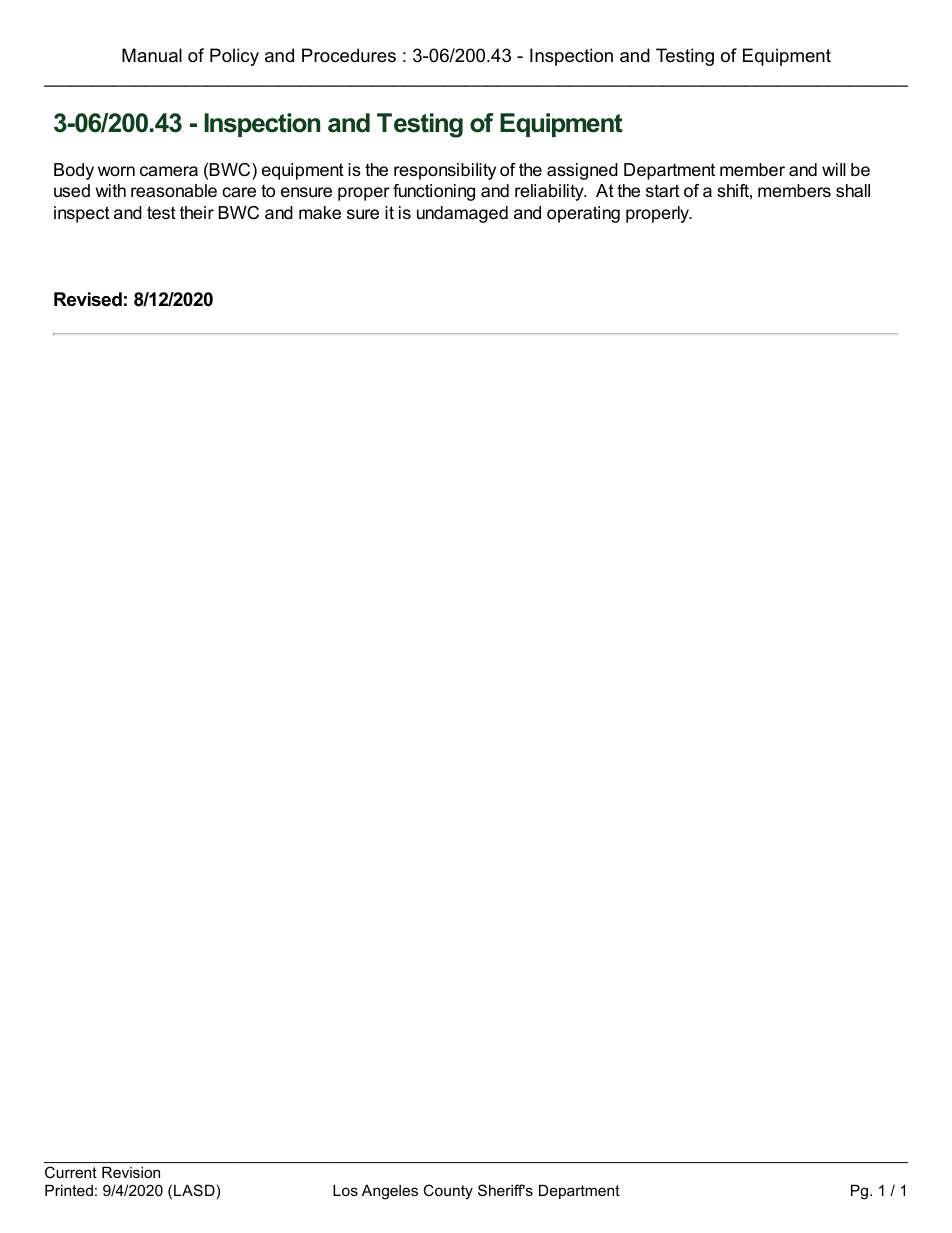 The height and width of the document is (1233, 952). Describe the element at coordinates (834, 169) in the document. I see `will` at that location.
